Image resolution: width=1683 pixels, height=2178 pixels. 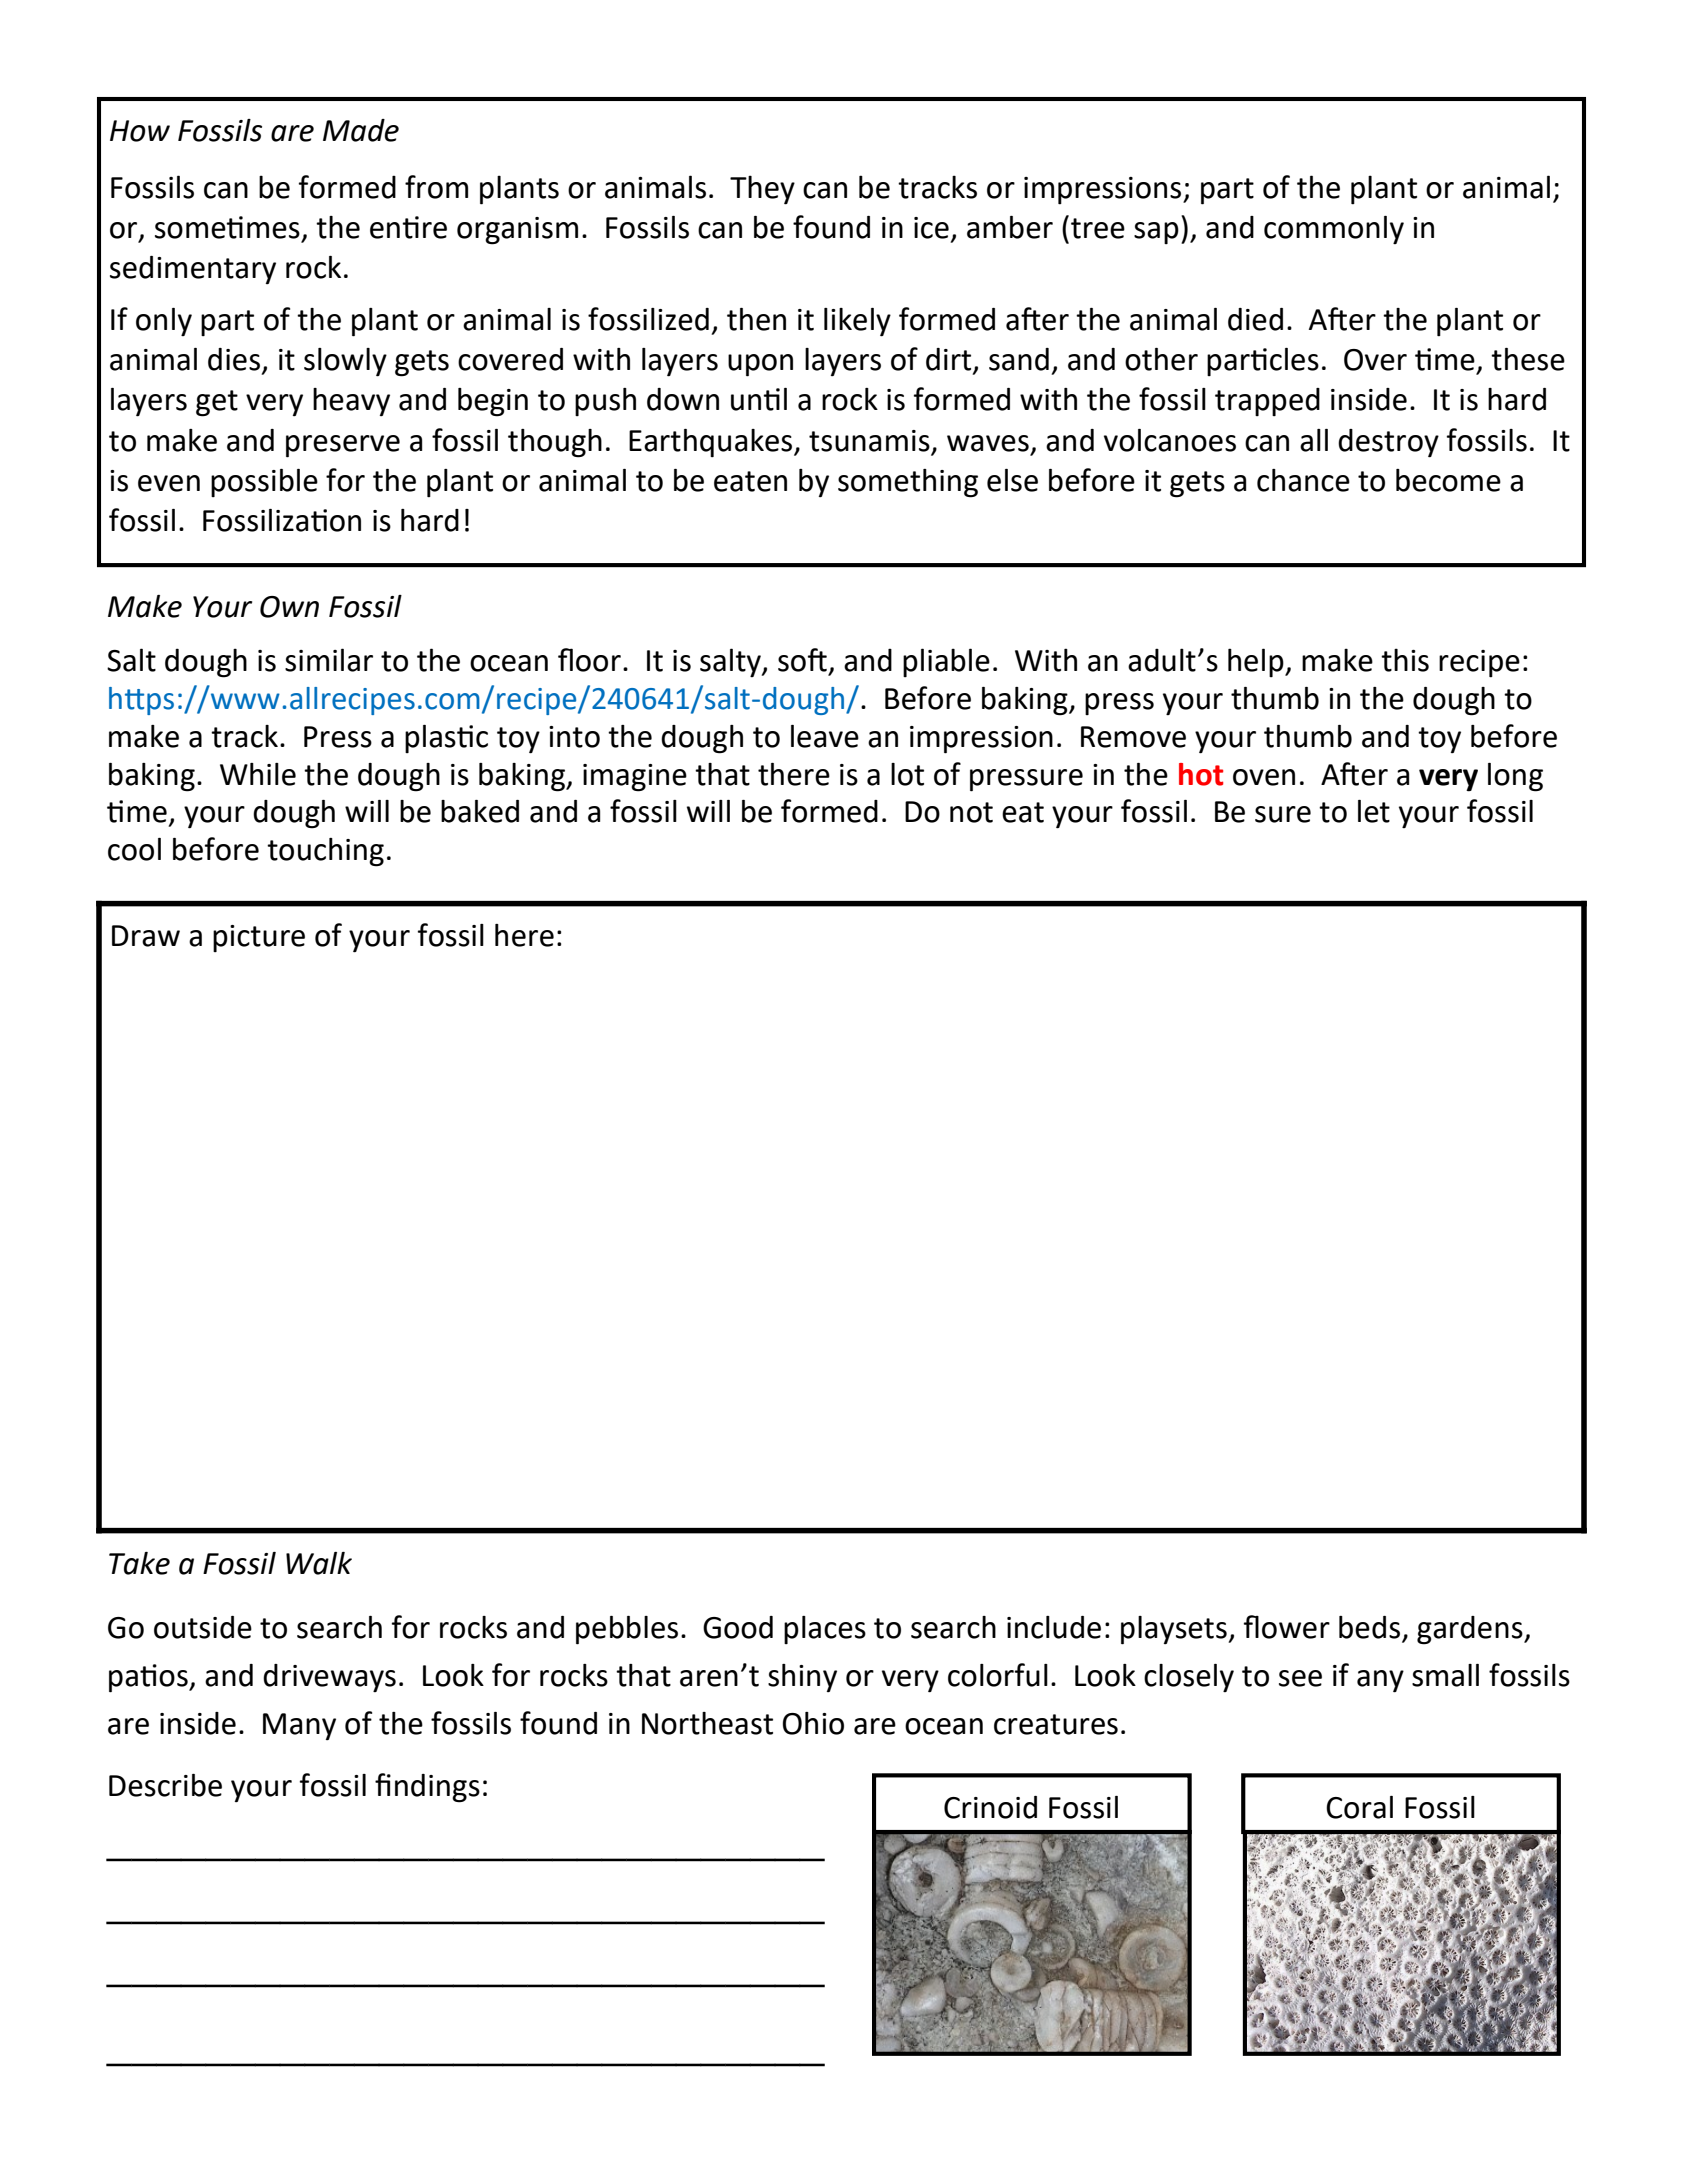 What do you see at coordinates (1374, 811) in the screenshot?
I see `let` at bounding box center [1374, 811].
